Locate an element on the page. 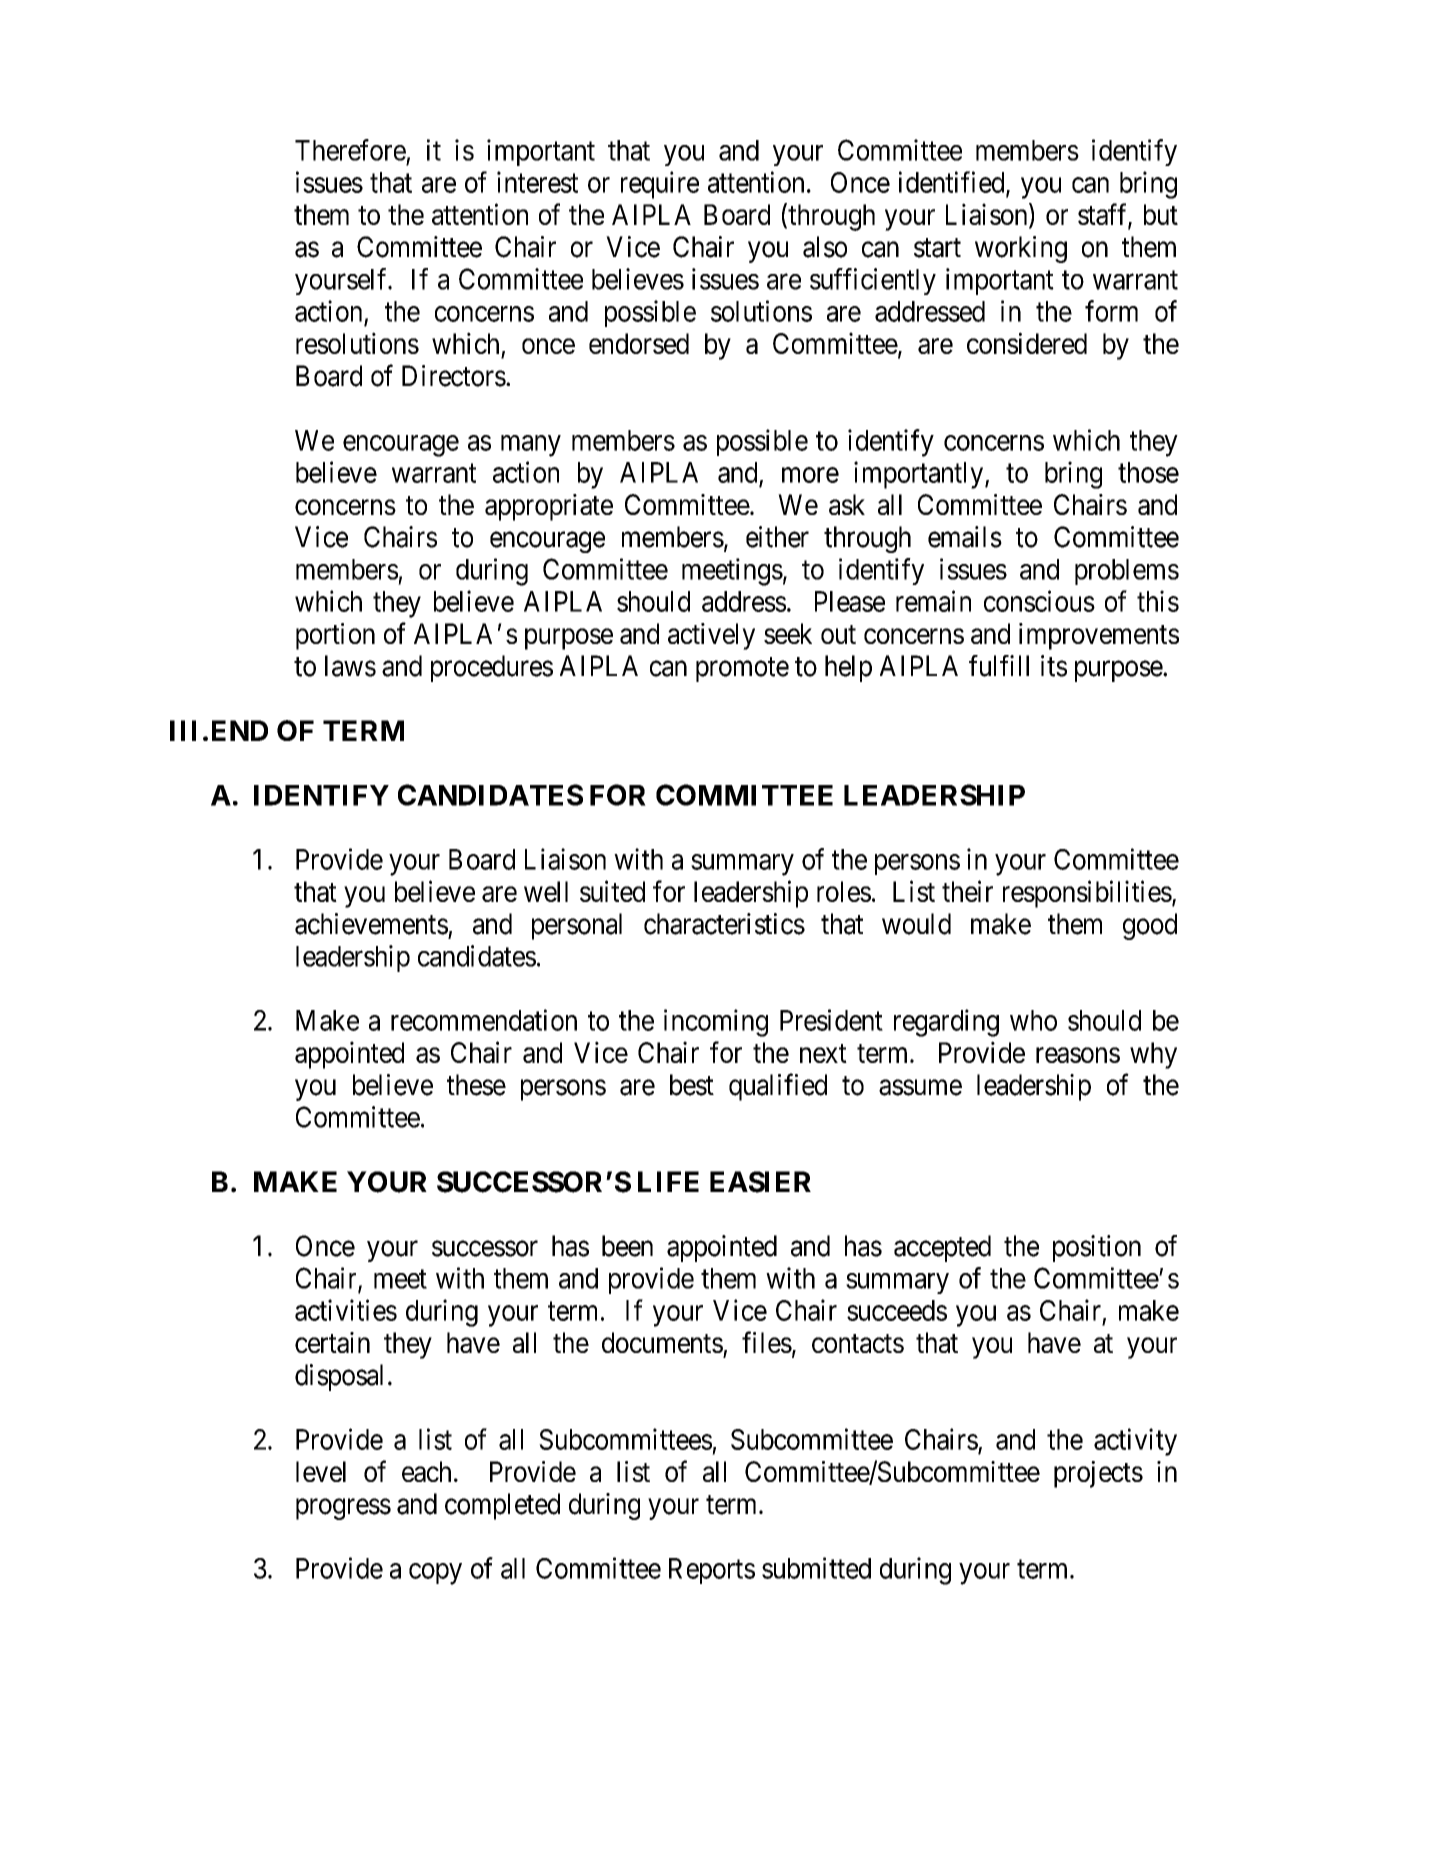 The image size is (1430, 1850). working is located at coordinates (1021, 249).
